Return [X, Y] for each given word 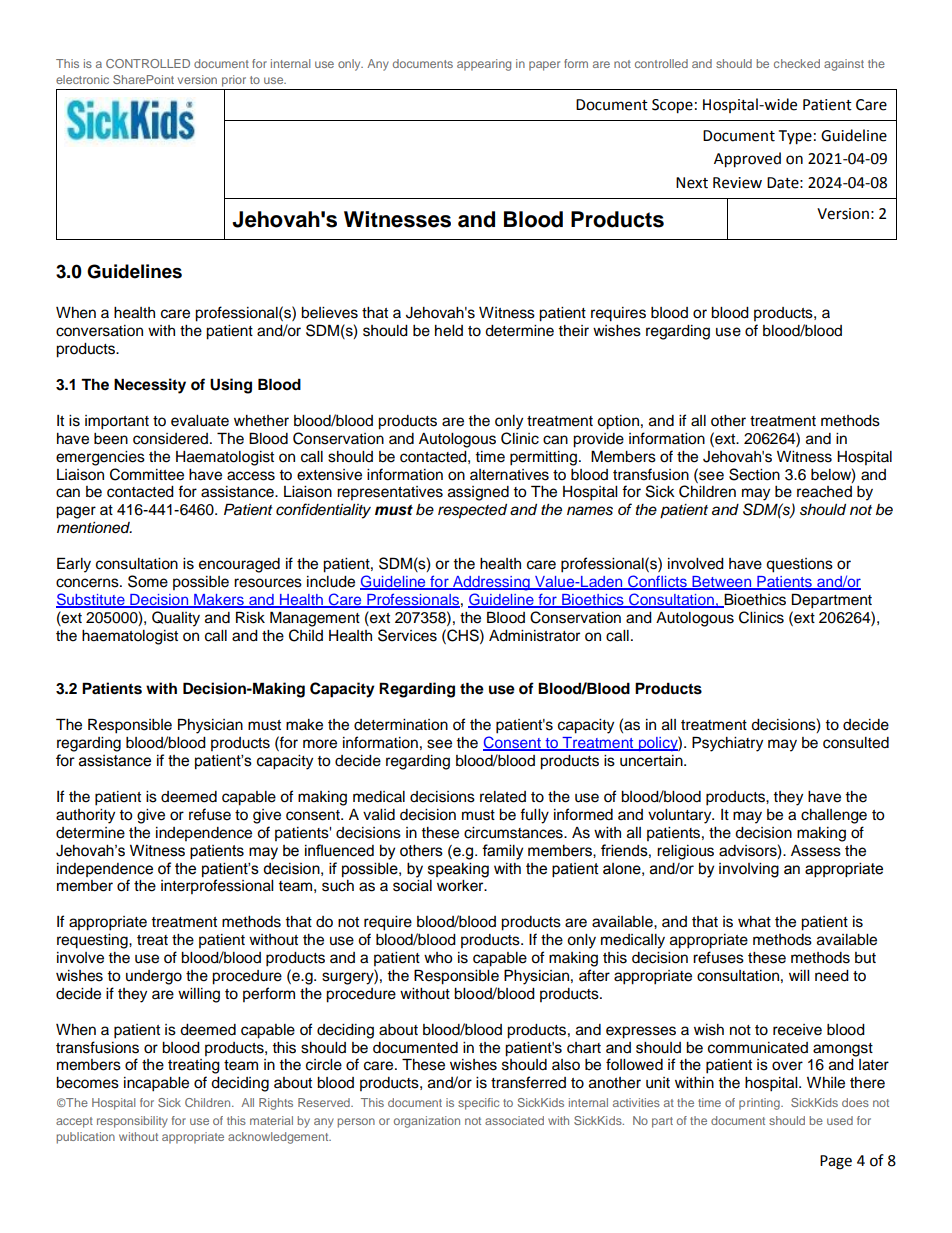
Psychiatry [727, 744]
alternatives [509, 475]
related [503, 797]
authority [85, 816]
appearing [484, 65]
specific [478, 1104]
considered [170, 439]
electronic [82, 79]
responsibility [132, 1122]
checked [797, 63]
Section [754, 474]
